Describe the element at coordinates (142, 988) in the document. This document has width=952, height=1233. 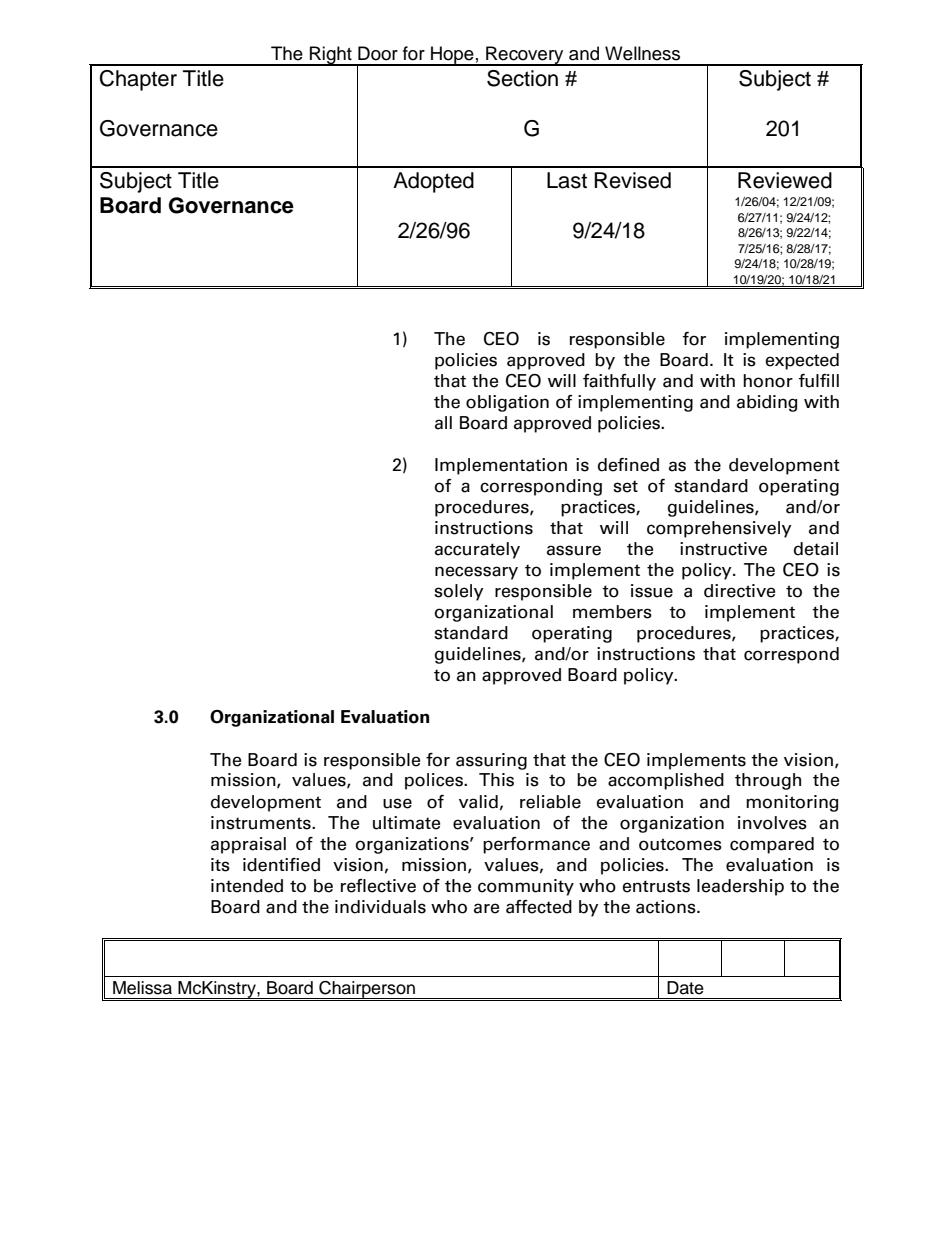
I see `Melissa` at that location.
